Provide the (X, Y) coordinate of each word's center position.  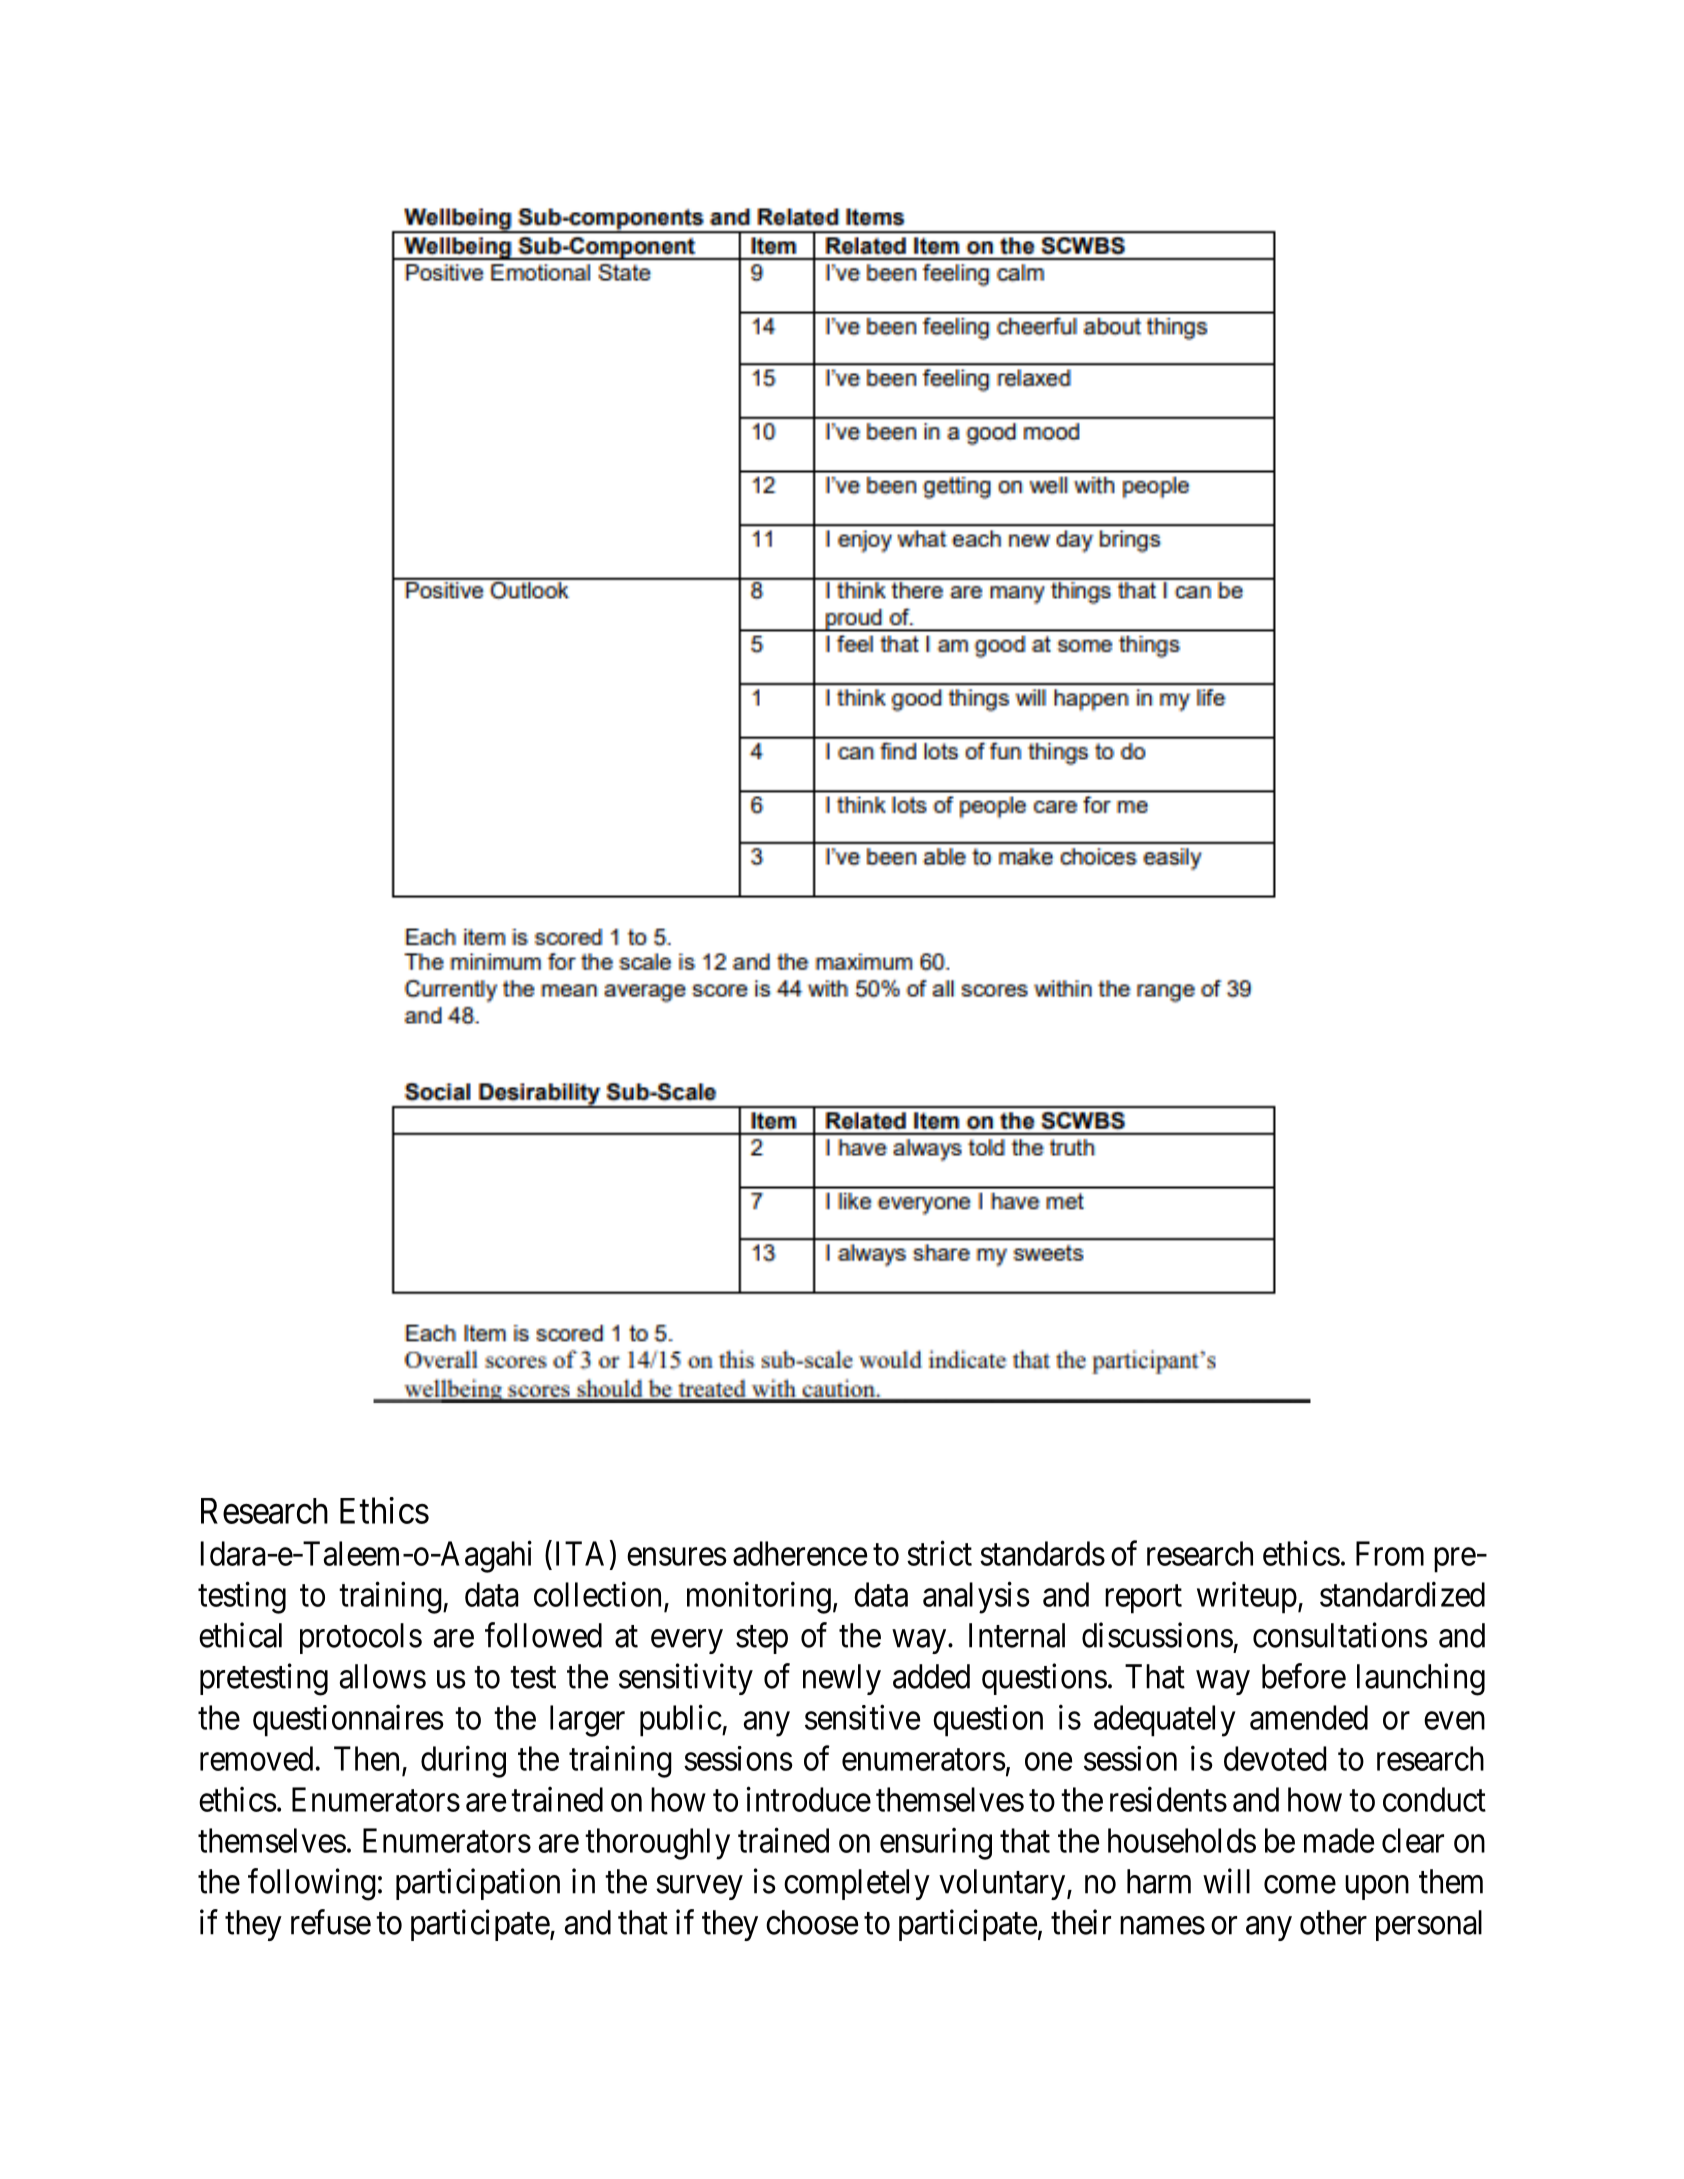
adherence (800, 1553)
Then (366, 1758)
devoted (1275, 1758)
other (1333, 1922)
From (1390, 1553)
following (312, 1884)
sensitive (862, 1717)
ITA (580, 1553)
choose (812, 1922)
